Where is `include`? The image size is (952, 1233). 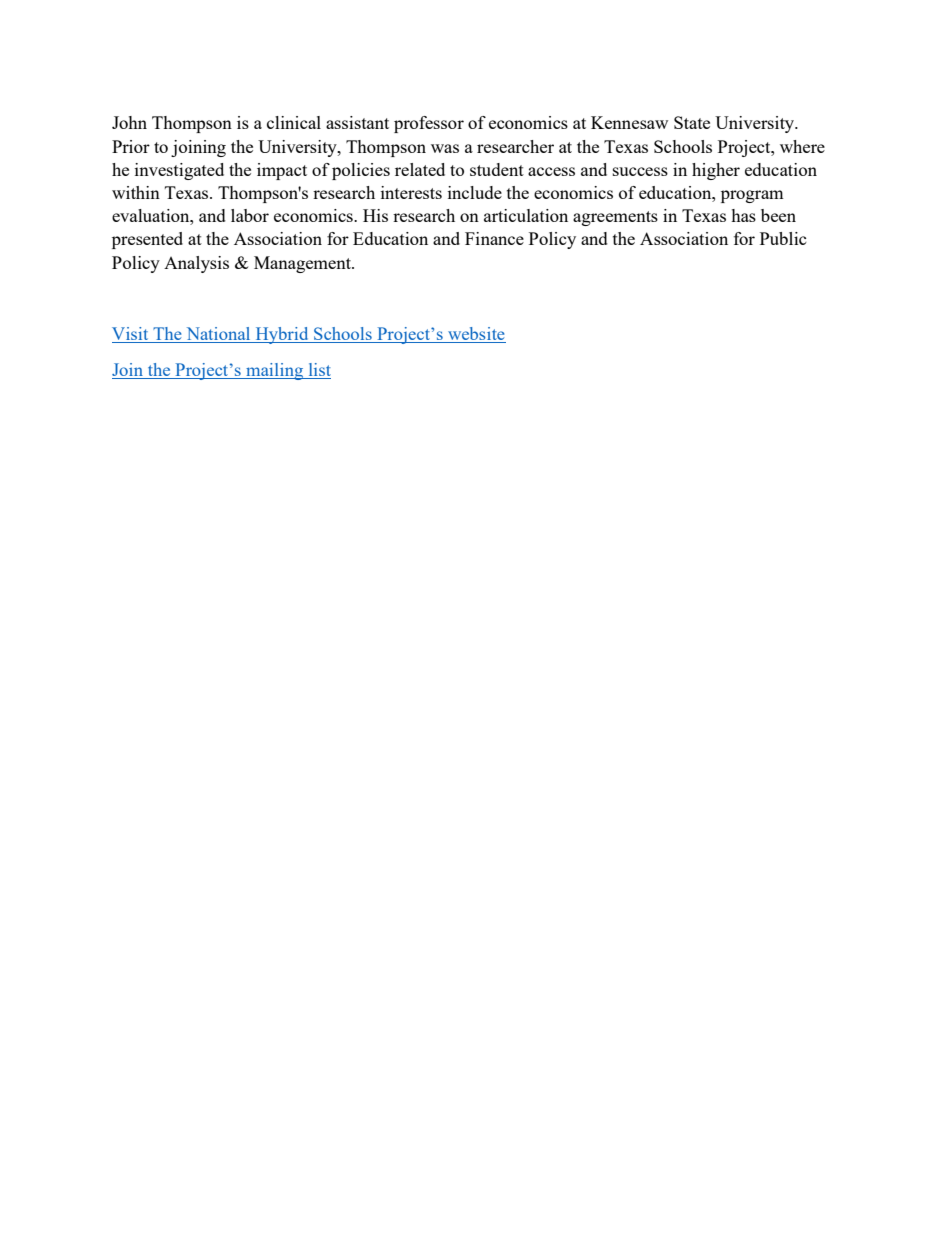 include is located at coordinates (475, 192).
